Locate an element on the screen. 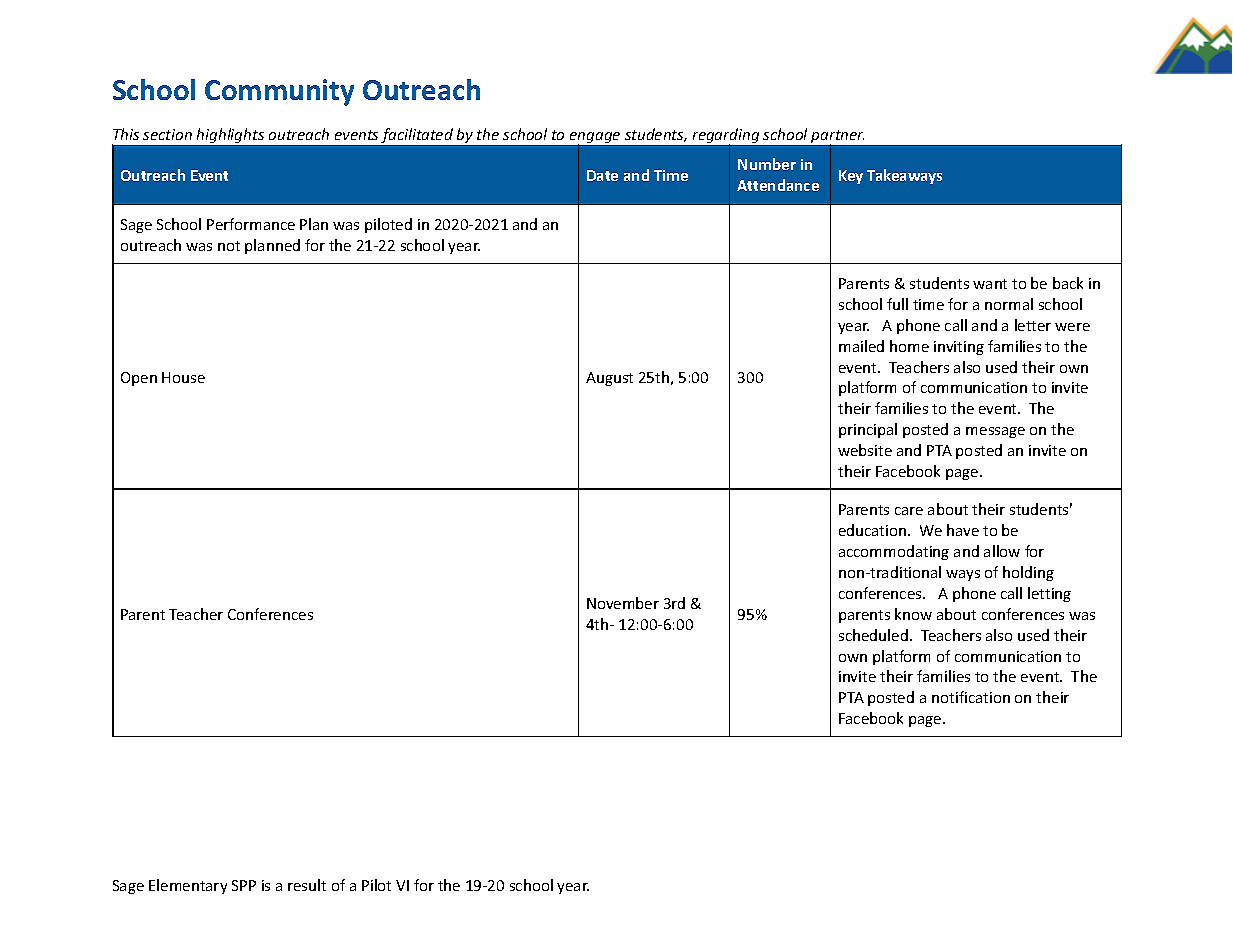 The image size is (1233, 952). Key is located at coordinates (851, 177).
